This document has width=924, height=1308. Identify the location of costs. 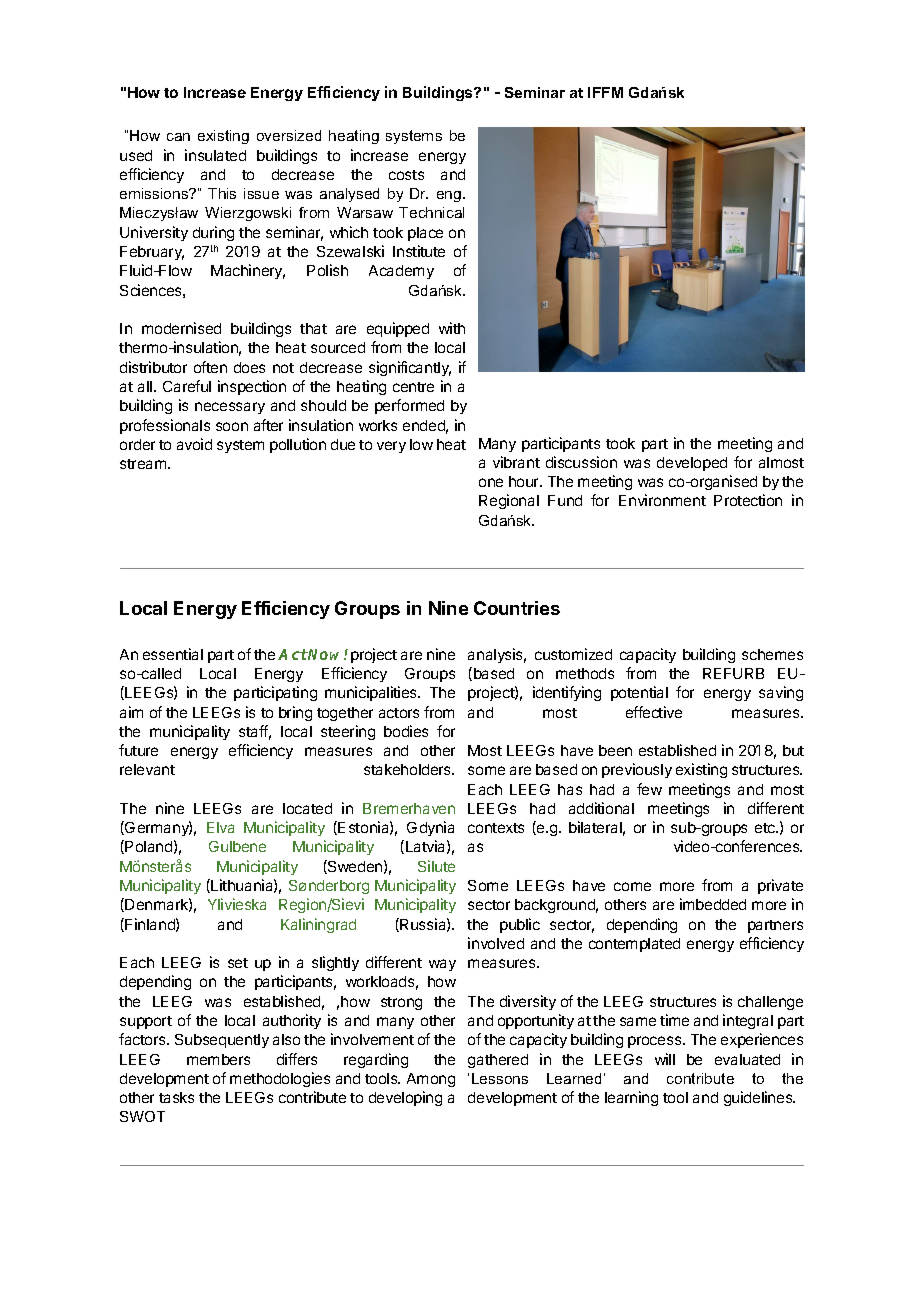
(406, 175).
